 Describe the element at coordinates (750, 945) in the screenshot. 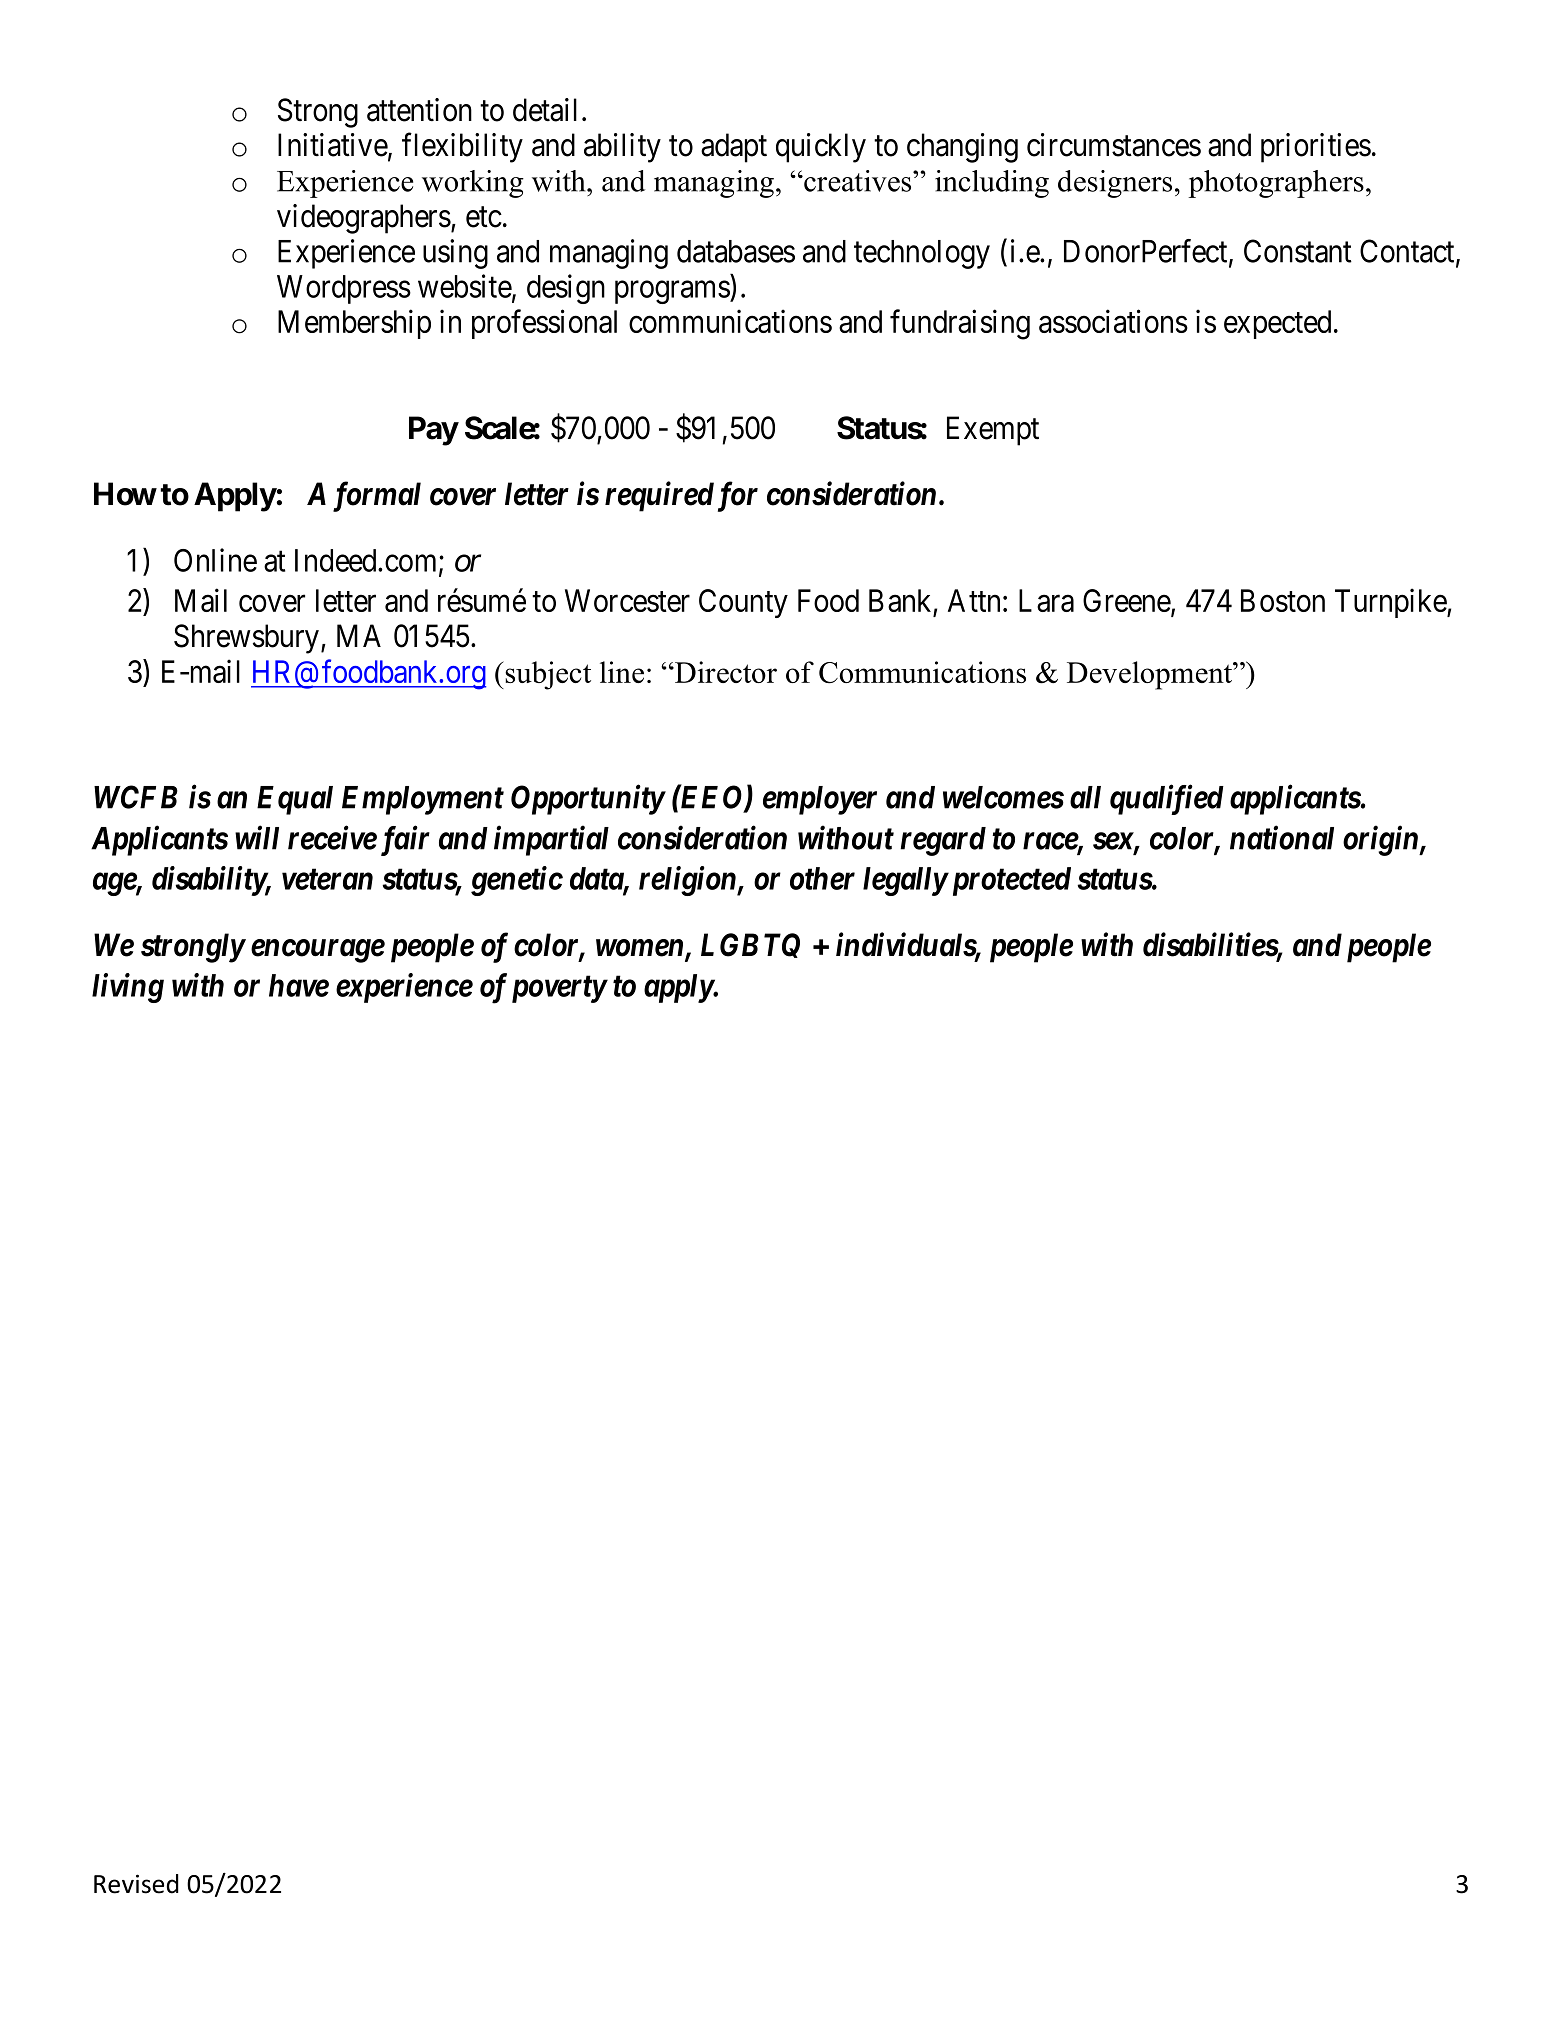

I see `LGBTQ` at that location.
